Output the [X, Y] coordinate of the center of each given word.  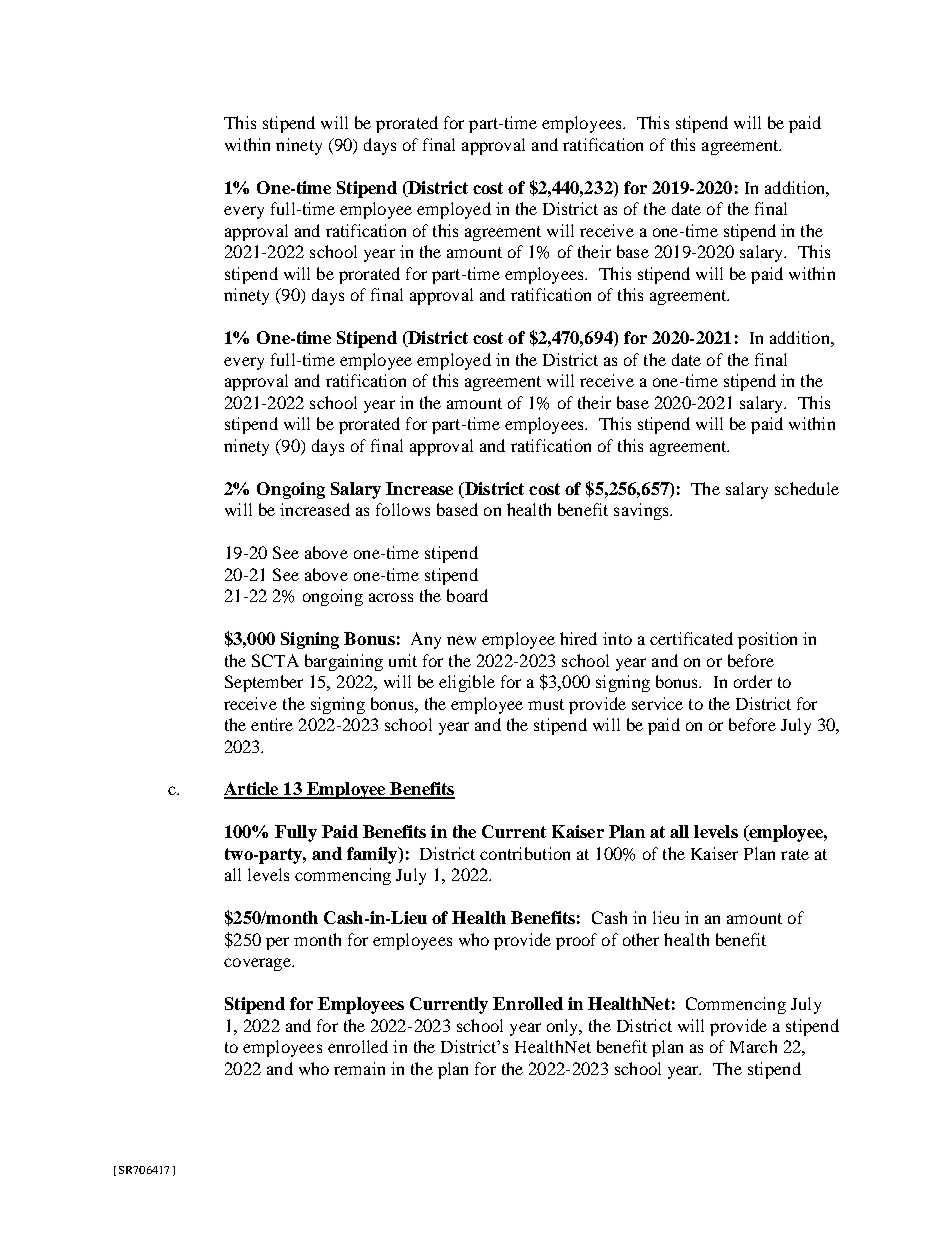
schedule [807, 488]
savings [642, 511]
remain [359, 1068]
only [564, 1027]
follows [403, 509]
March [753, 1046]
